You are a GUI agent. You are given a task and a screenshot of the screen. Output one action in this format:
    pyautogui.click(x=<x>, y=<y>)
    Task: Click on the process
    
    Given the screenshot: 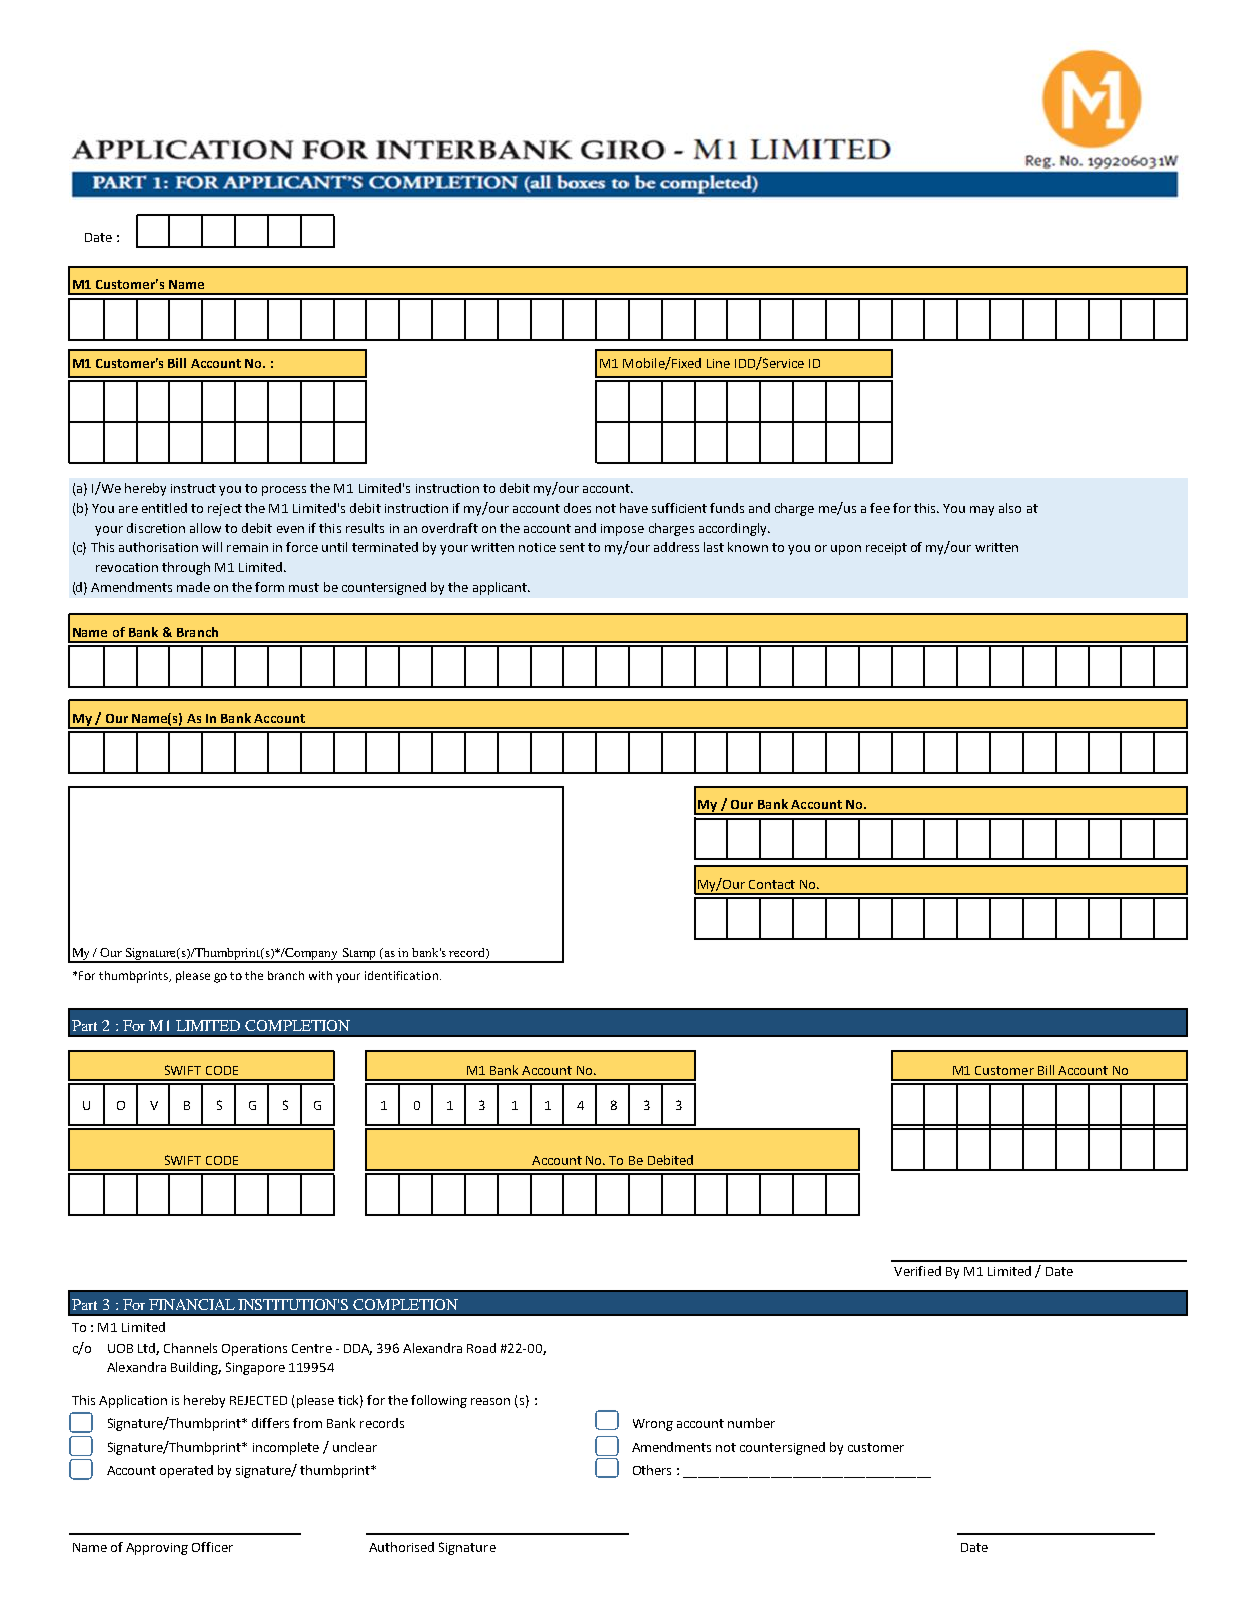 What is the action you would take?
    pyautogui.click(x=284, y=491)
